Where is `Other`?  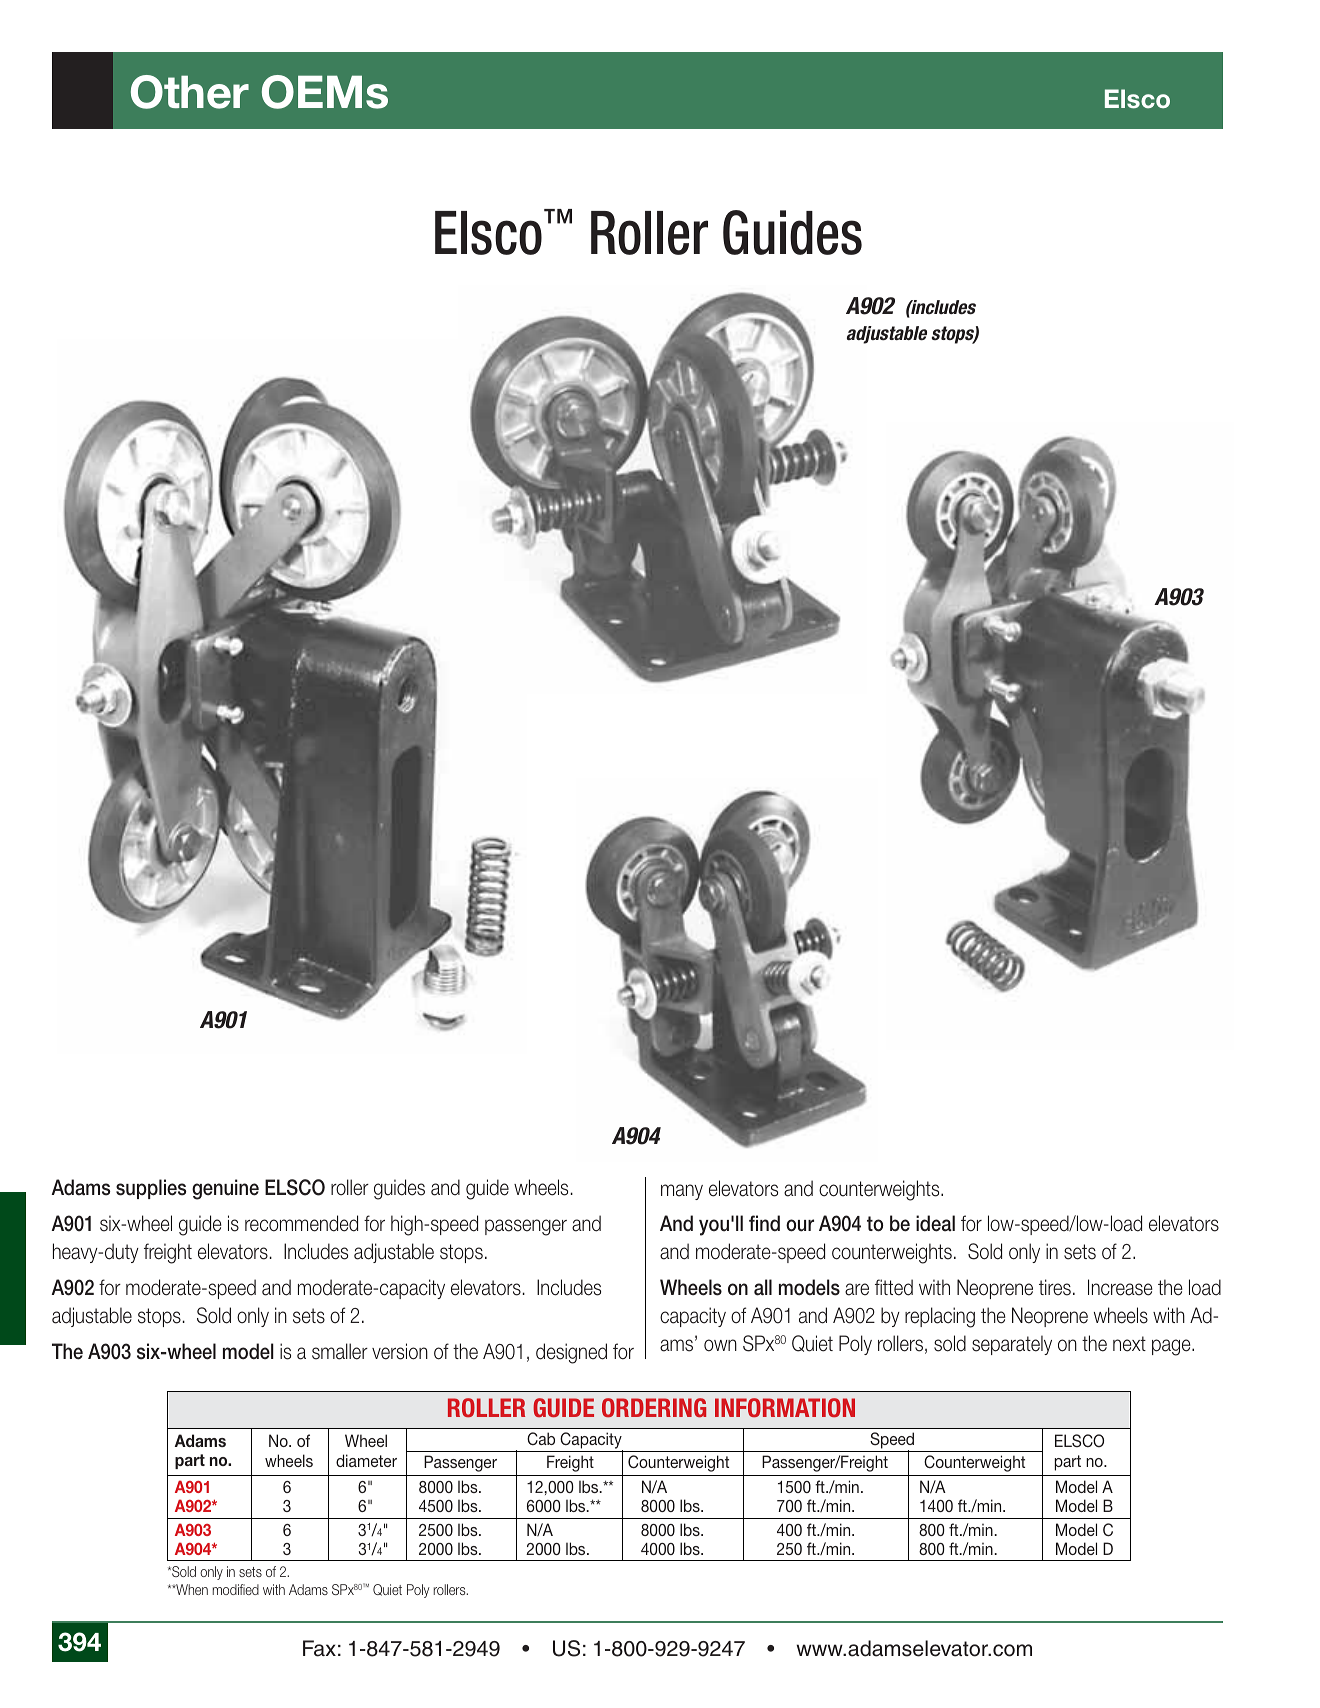 Other is located at coordinates (190, 92).
